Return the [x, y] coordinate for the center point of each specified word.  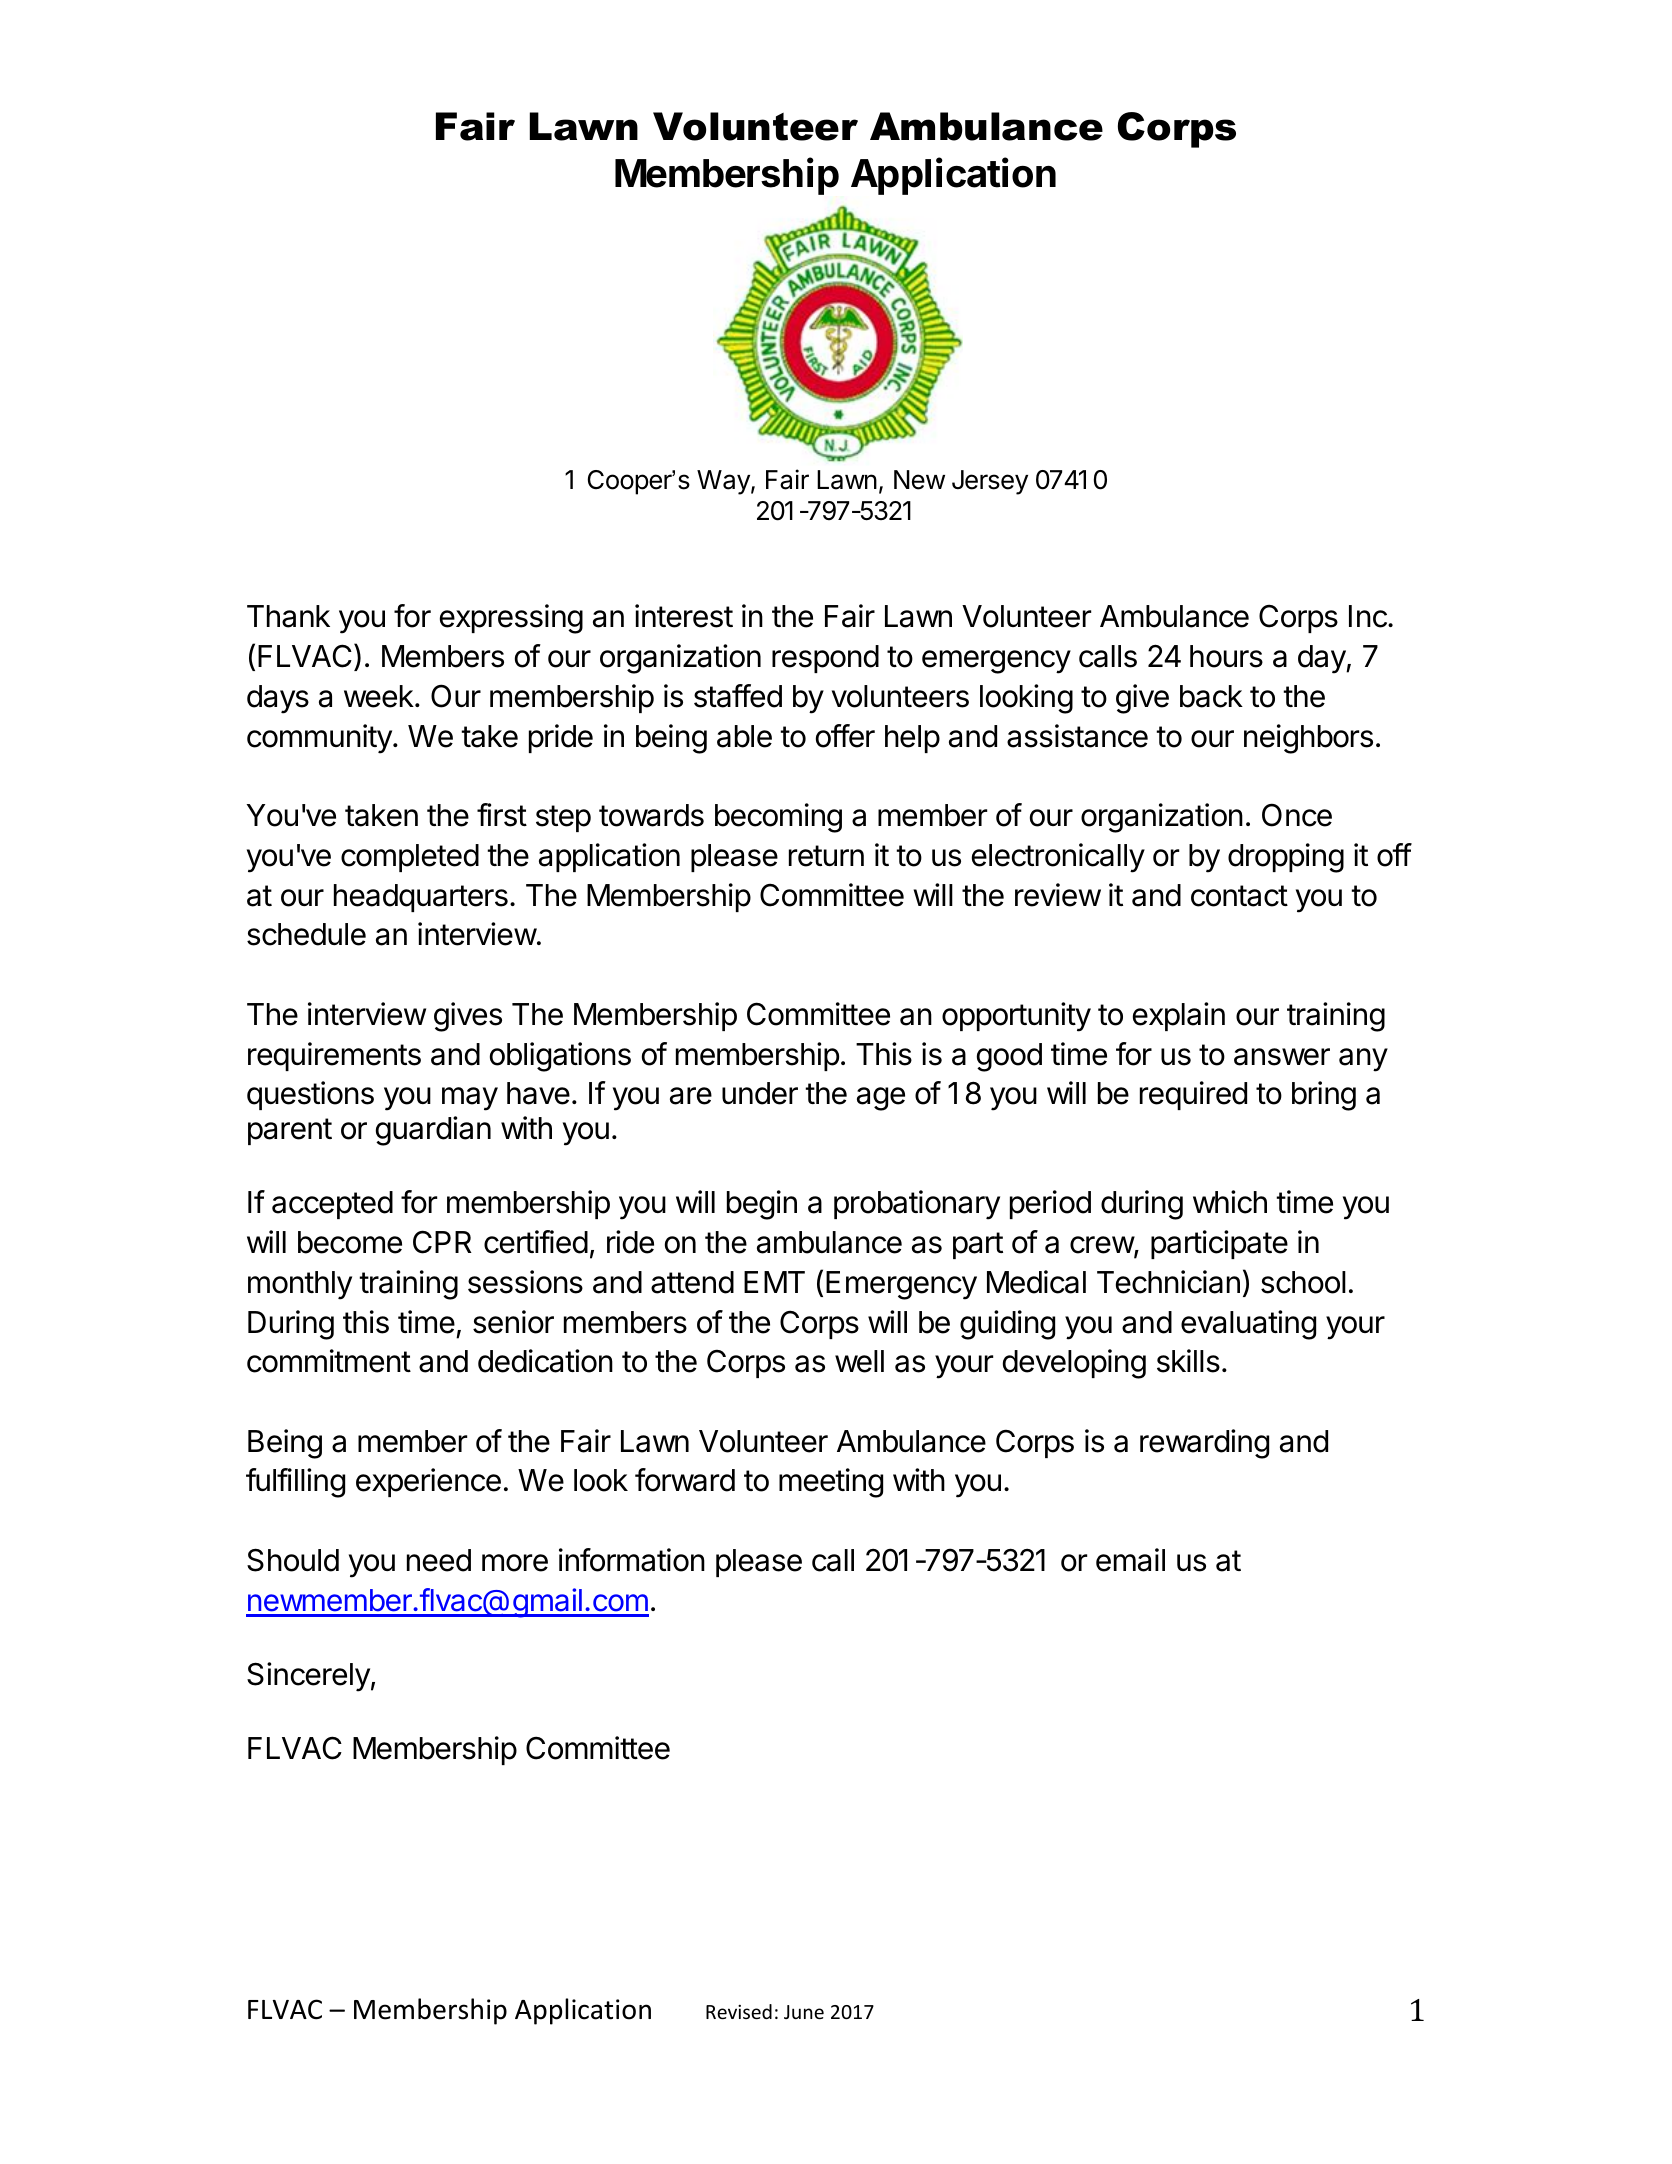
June [804, 2012]
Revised [739, 2011]
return [826, 856]
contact [1239, 896]
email [1130, 1560]
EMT [774, 1282]
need [439, 1560]
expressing [511, 619]
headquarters [421, 898]
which [1230, 1202]
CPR [442, 1242]
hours [1226, 656]
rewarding [1204, 1444]
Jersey [990, 482]
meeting [831, 1483]
